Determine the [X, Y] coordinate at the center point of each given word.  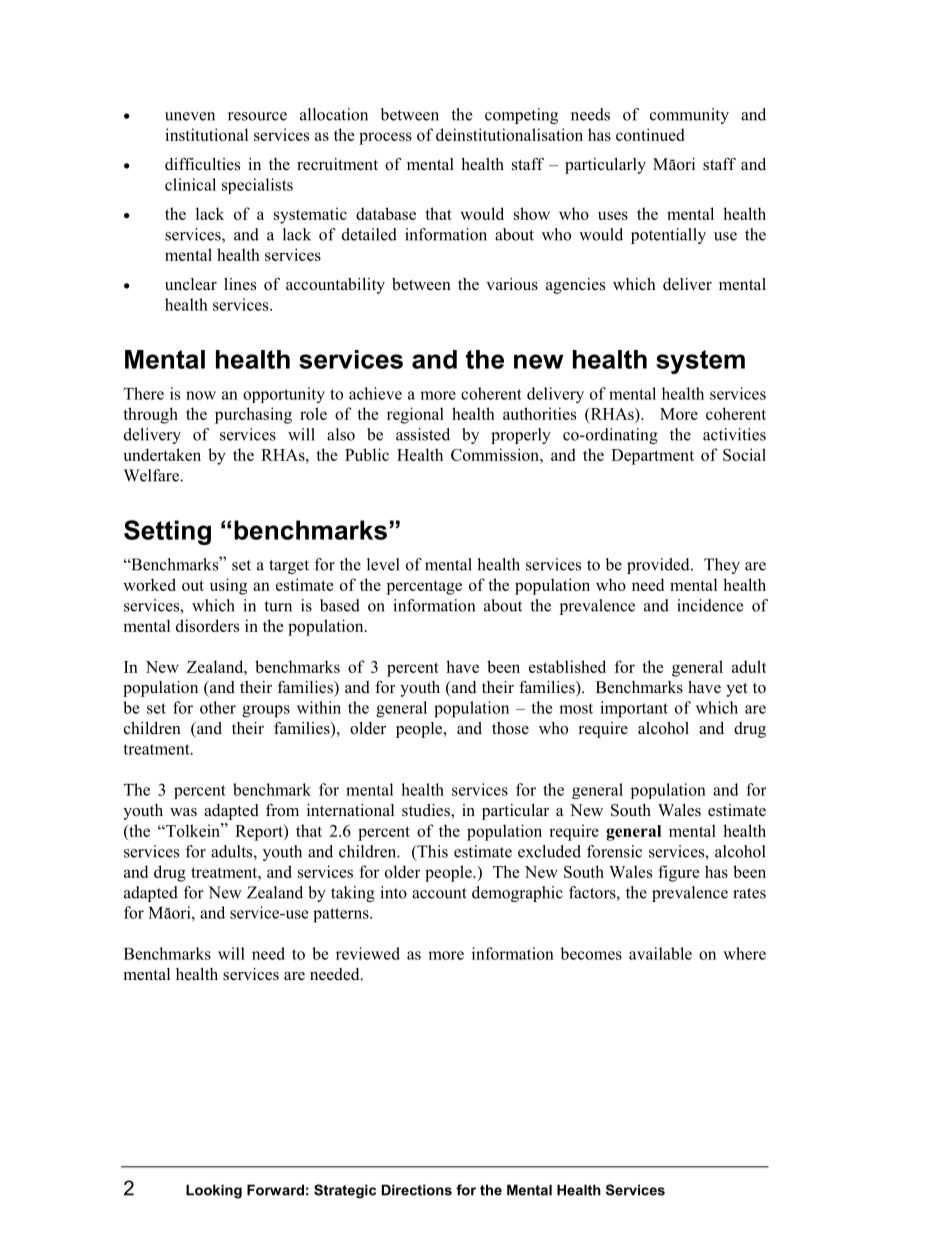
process [385, 138]
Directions [417, 1190]
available [660, 953]
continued [650, 134]
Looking [214, 1191]
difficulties [202, 164]
